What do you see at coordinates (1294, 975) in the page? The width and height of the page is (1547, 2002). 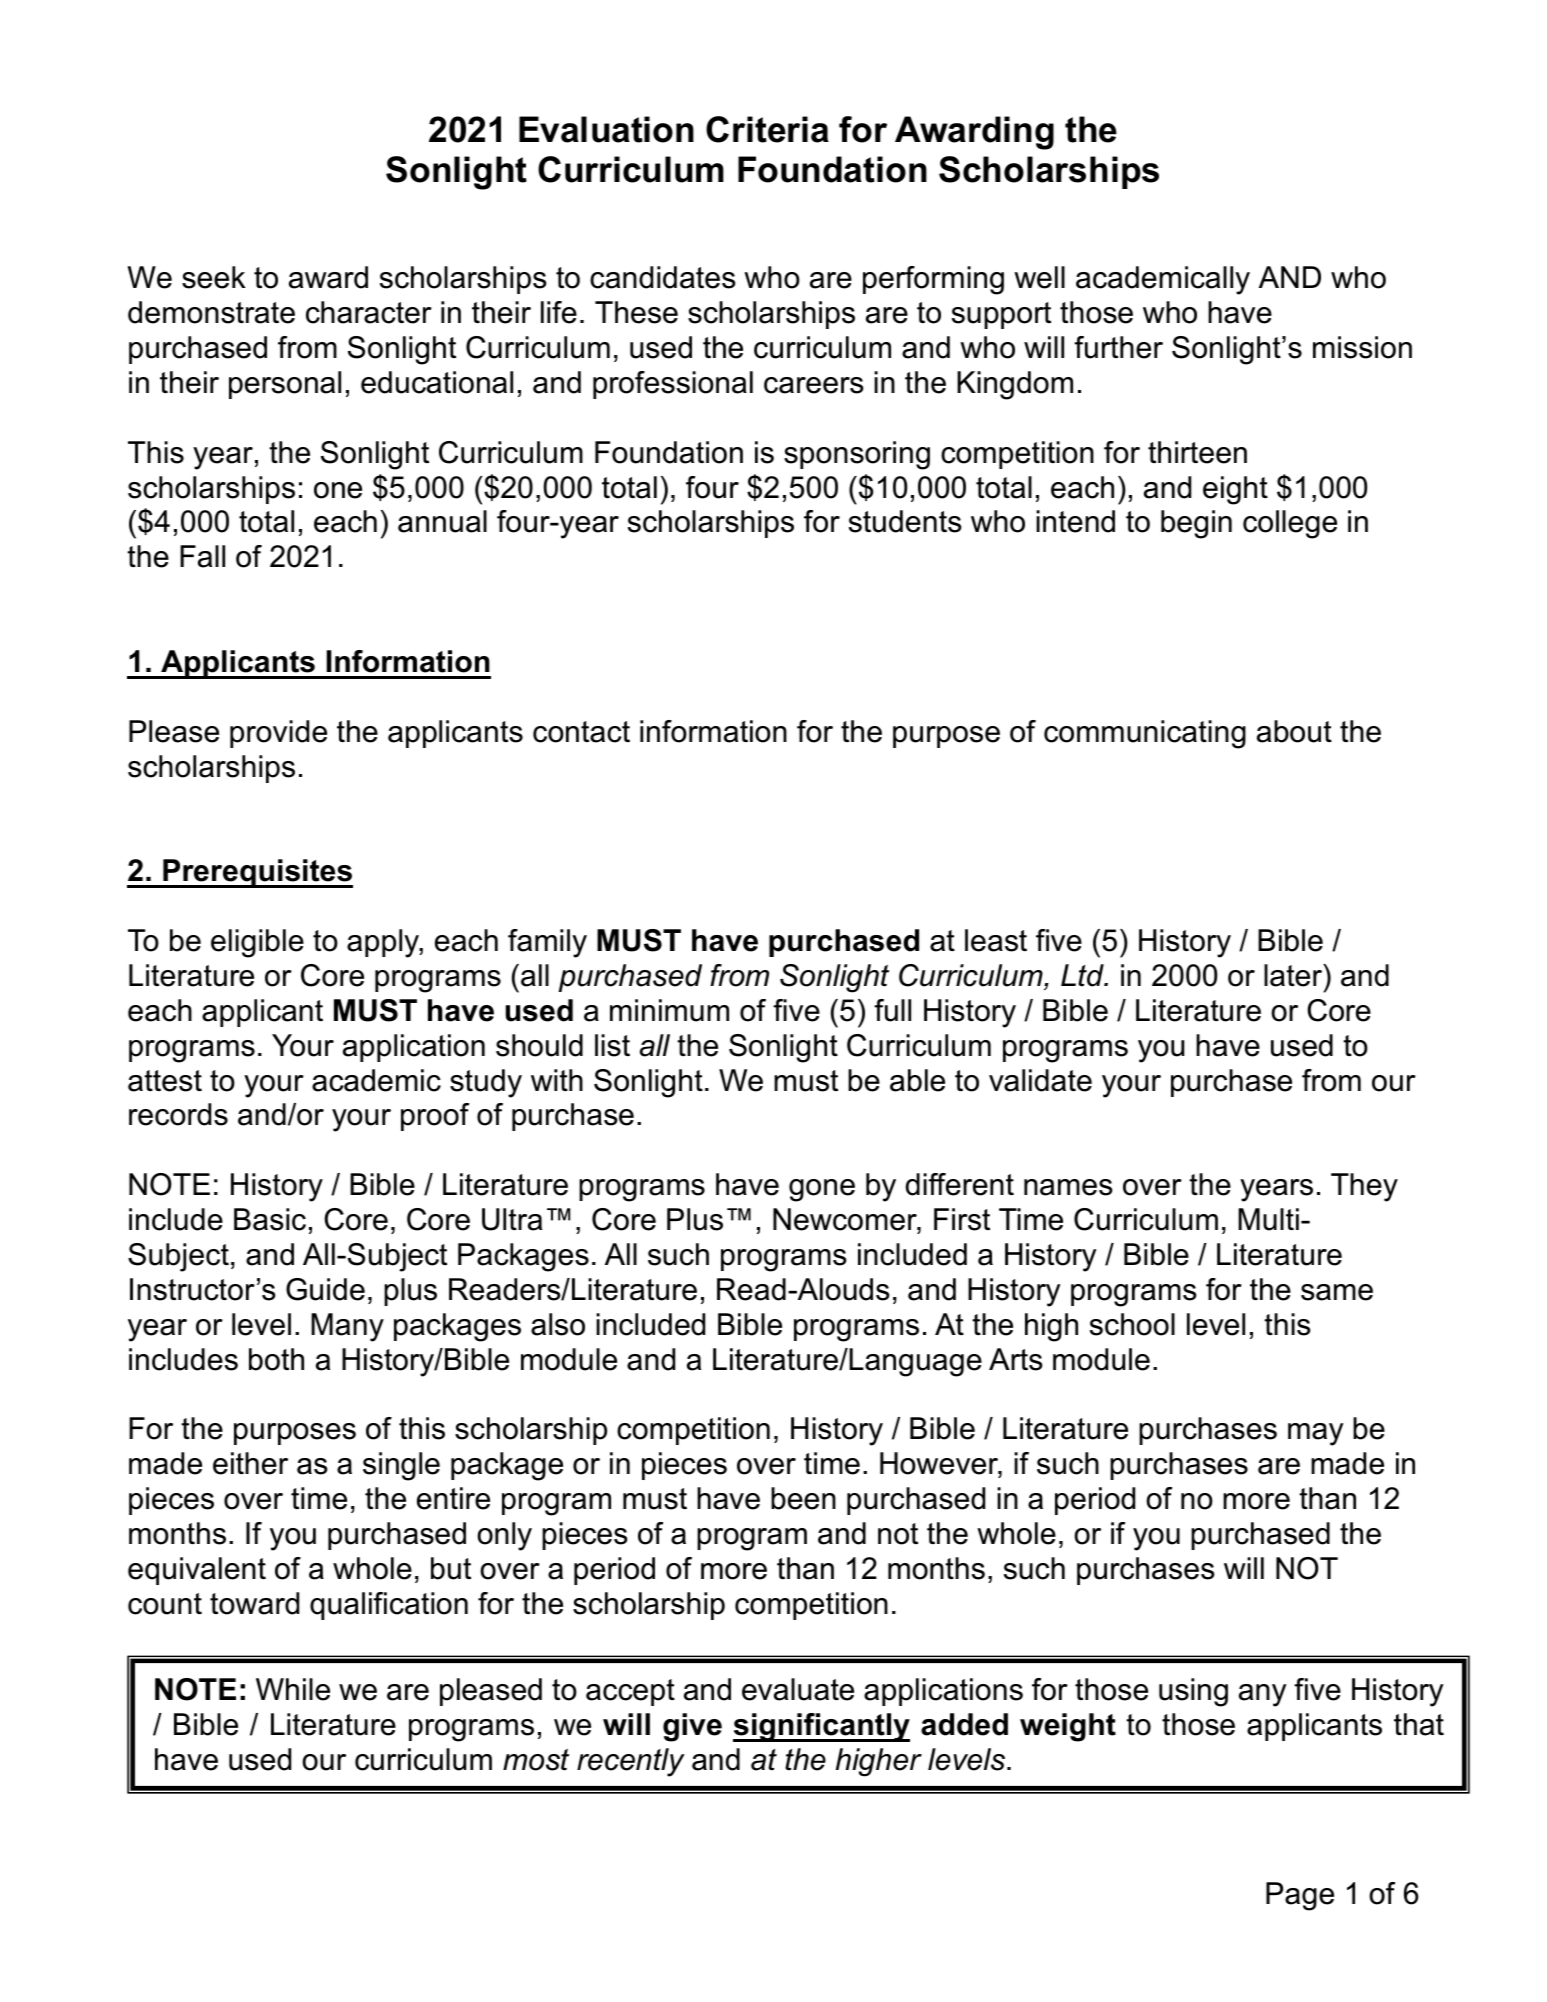 I see `later` at bounding box center [1294, 975].
